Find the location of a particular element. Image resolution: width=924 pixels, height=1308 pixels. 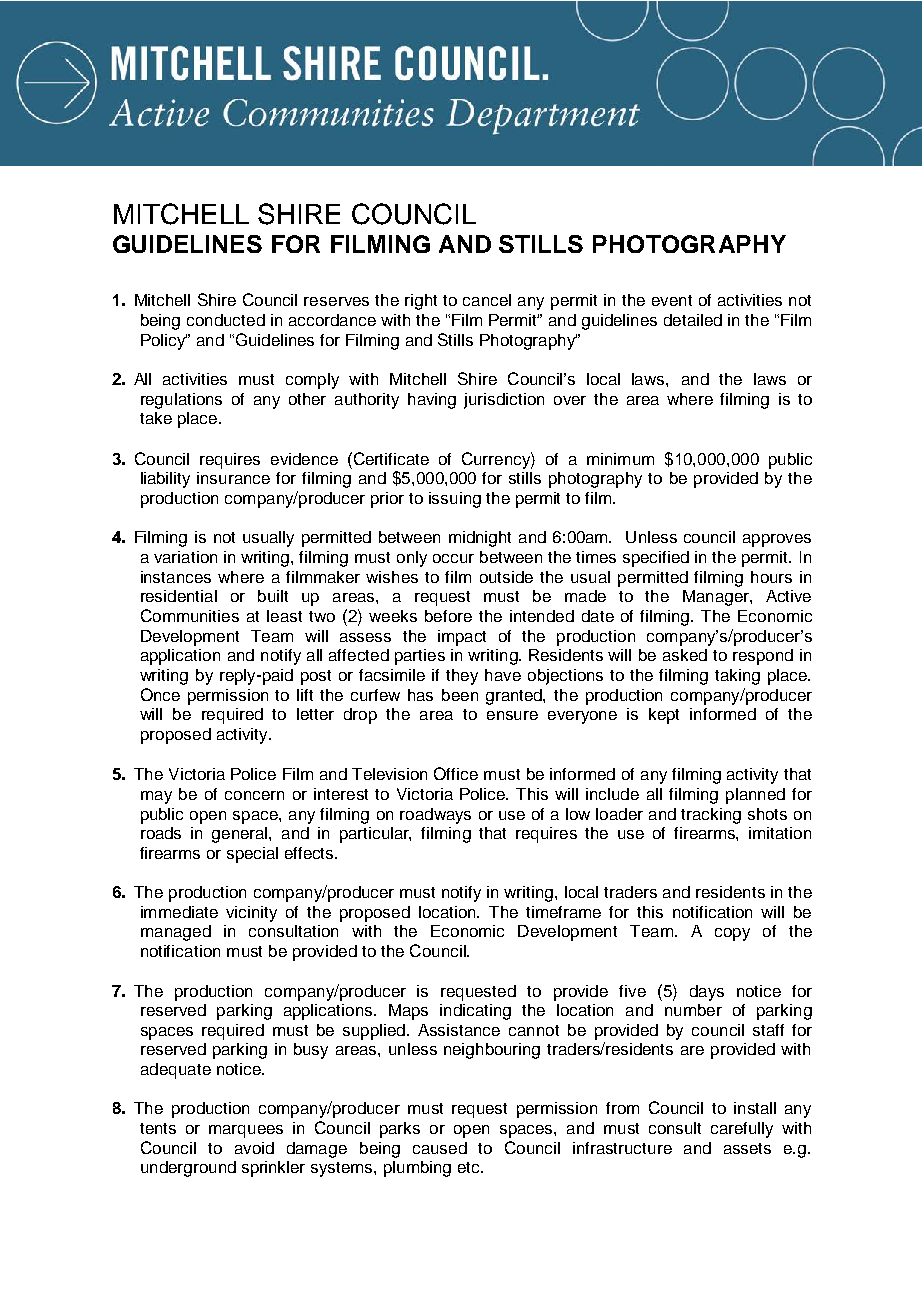

detailed is located at coordinates (693, 320).
